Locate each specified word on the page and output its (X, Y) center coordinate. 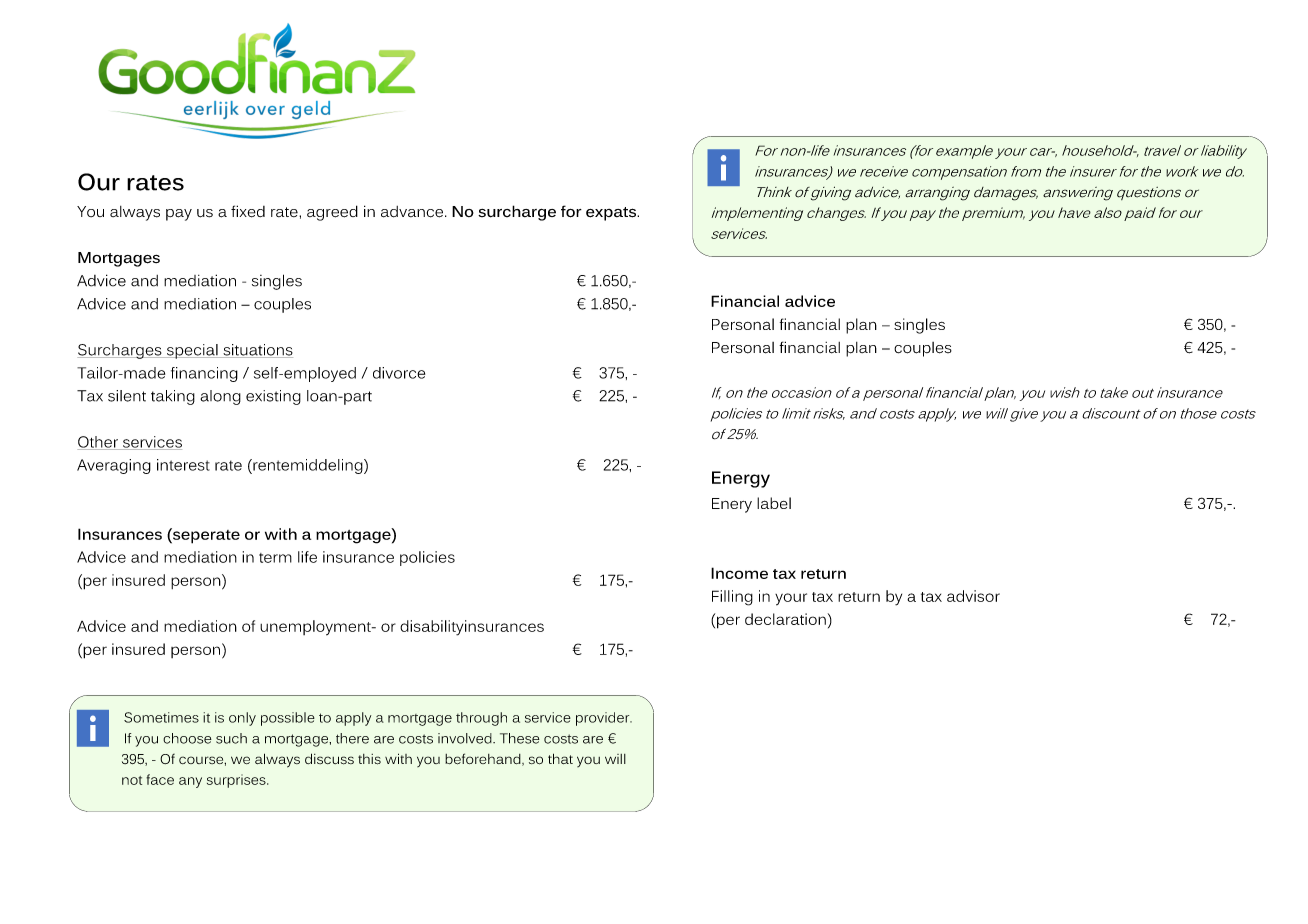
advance (413, 212)
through (481, 719)
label (774, 503)
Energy (741, 479)
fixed (248, 211)
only (242, 719)
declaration (785, 619)
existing (273, 397)
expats (612, 214)
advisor (973, 596)
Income (739, 573)
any (190, 782)
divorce (399, 373)
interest (183, 465)
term (275, 558)
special (192, 351)
